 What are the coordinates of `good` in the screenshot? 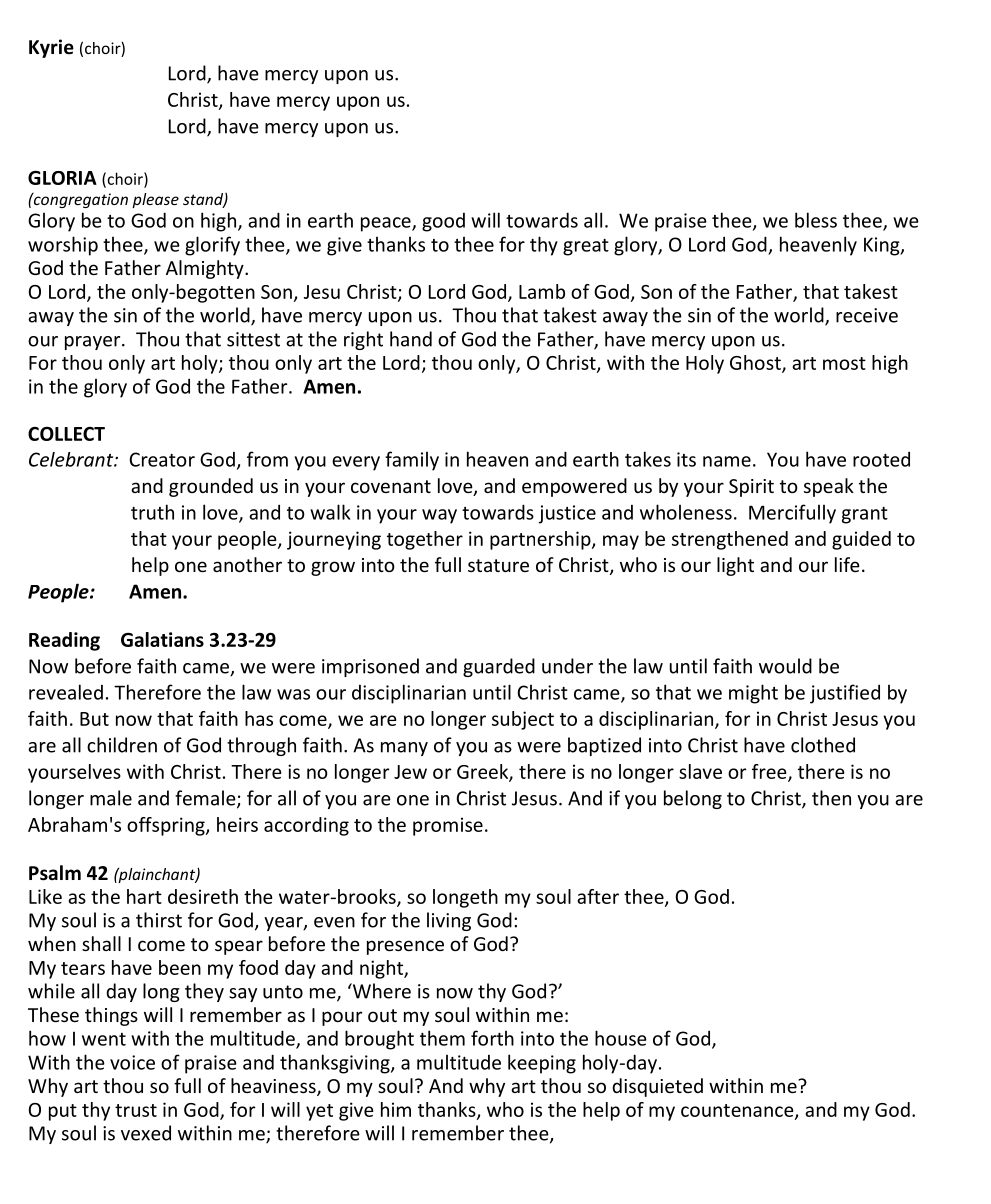 It's located at (443, 222).
